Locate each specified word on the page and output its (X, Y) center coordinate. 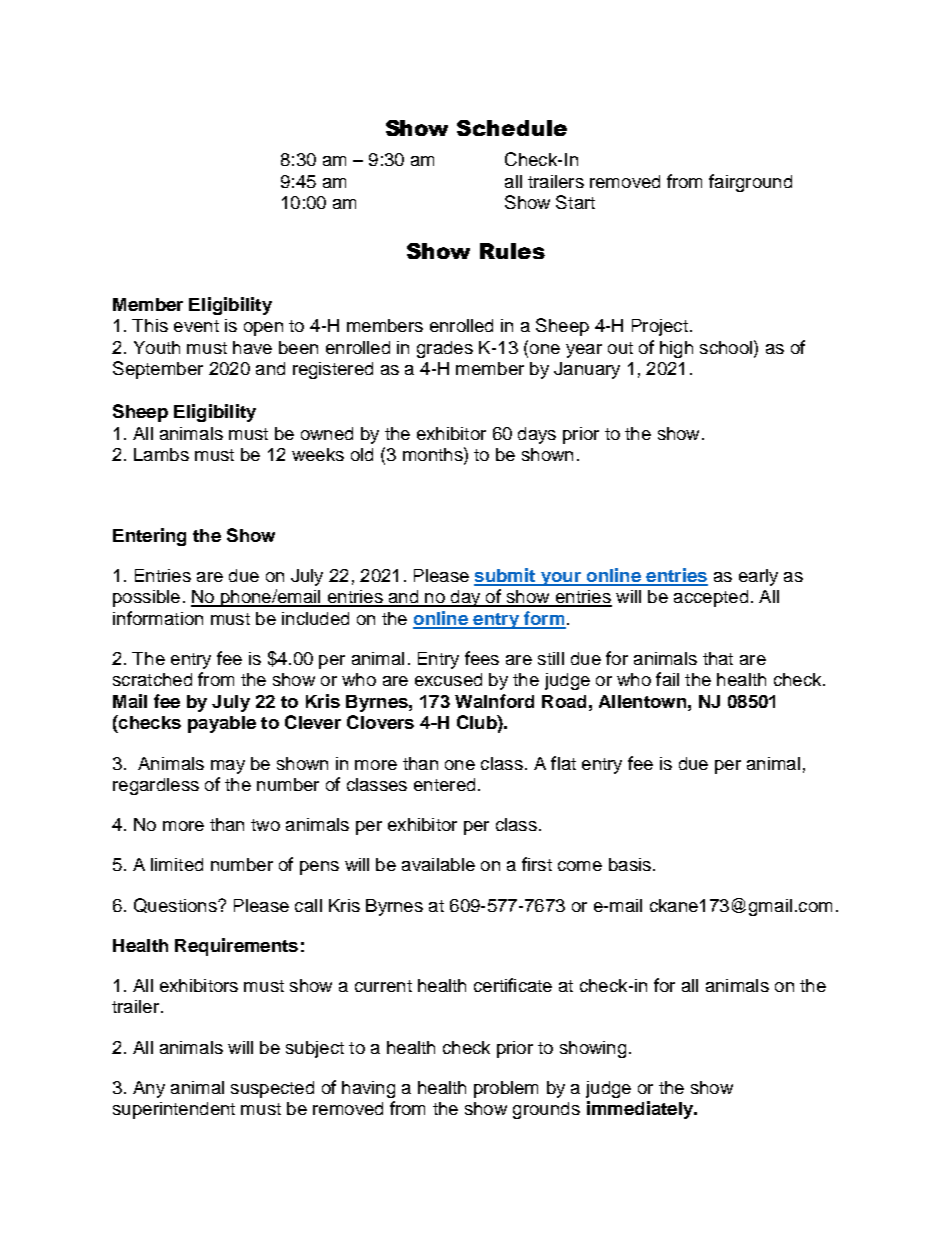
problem (506, 1089)
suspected (272, 1089)
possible (146, 598)
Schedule (512, 128)
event (196, 326)
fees (482, 658)
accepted (711, 598)
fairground (750, 183)
